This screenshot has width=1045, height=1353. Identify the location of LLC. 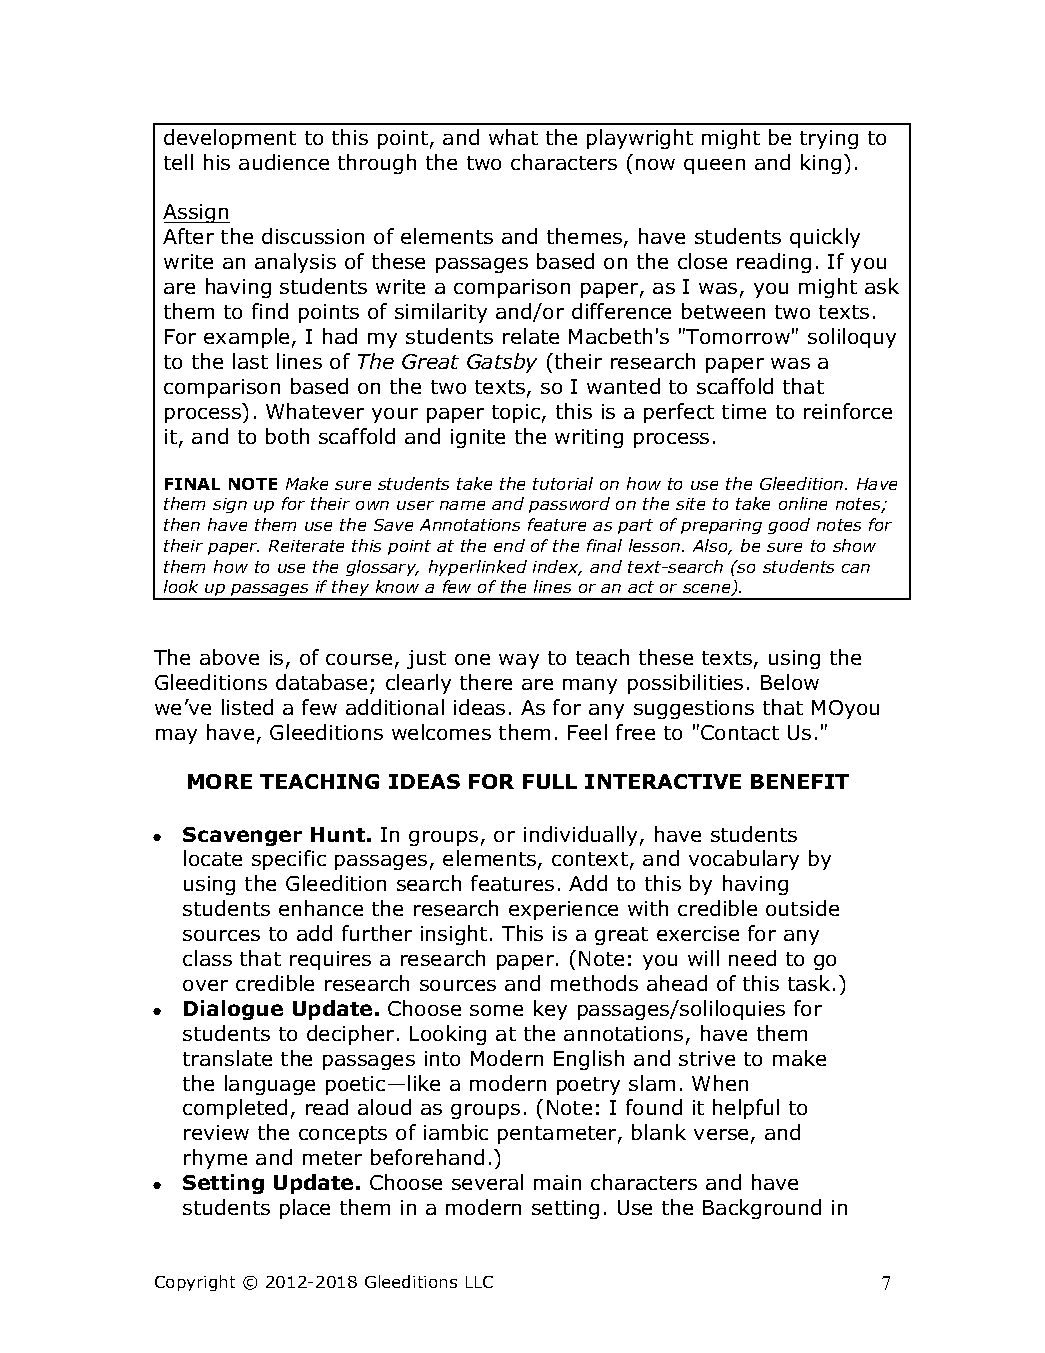
(479, 1282).
